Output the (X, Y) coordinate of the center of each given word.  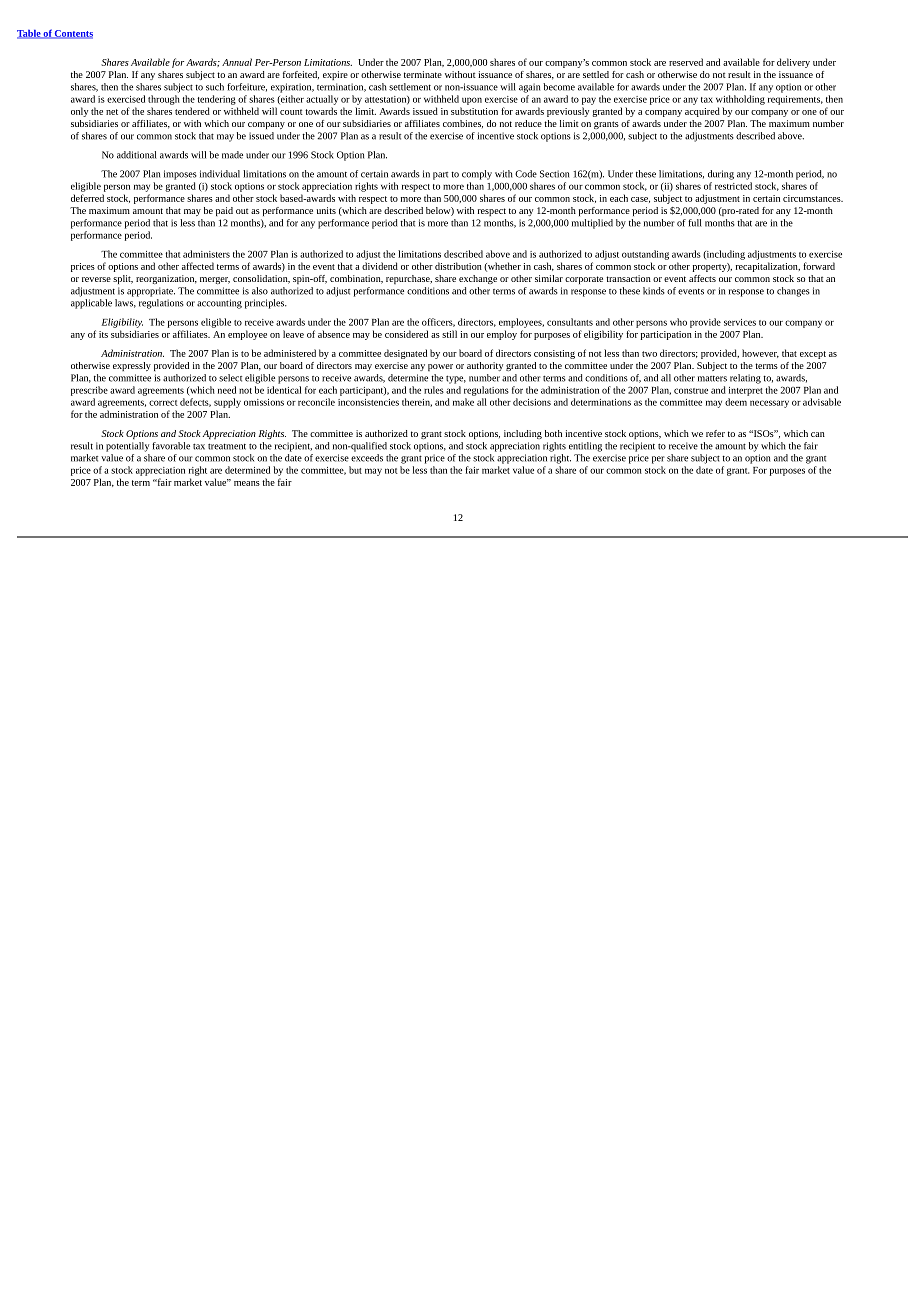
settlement (410, 87)
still (449, 334)
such (215, 87)
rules (434, 390)
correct (163, 403)
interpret (746, 391)
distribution (458, 266)
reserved (686, 62)
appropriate (151, 292)
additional (137, 155)
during (721, 175)
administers (206, 254)
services (740, 322)
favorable (171, 446)
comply (477, 175)
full (695, 223)
